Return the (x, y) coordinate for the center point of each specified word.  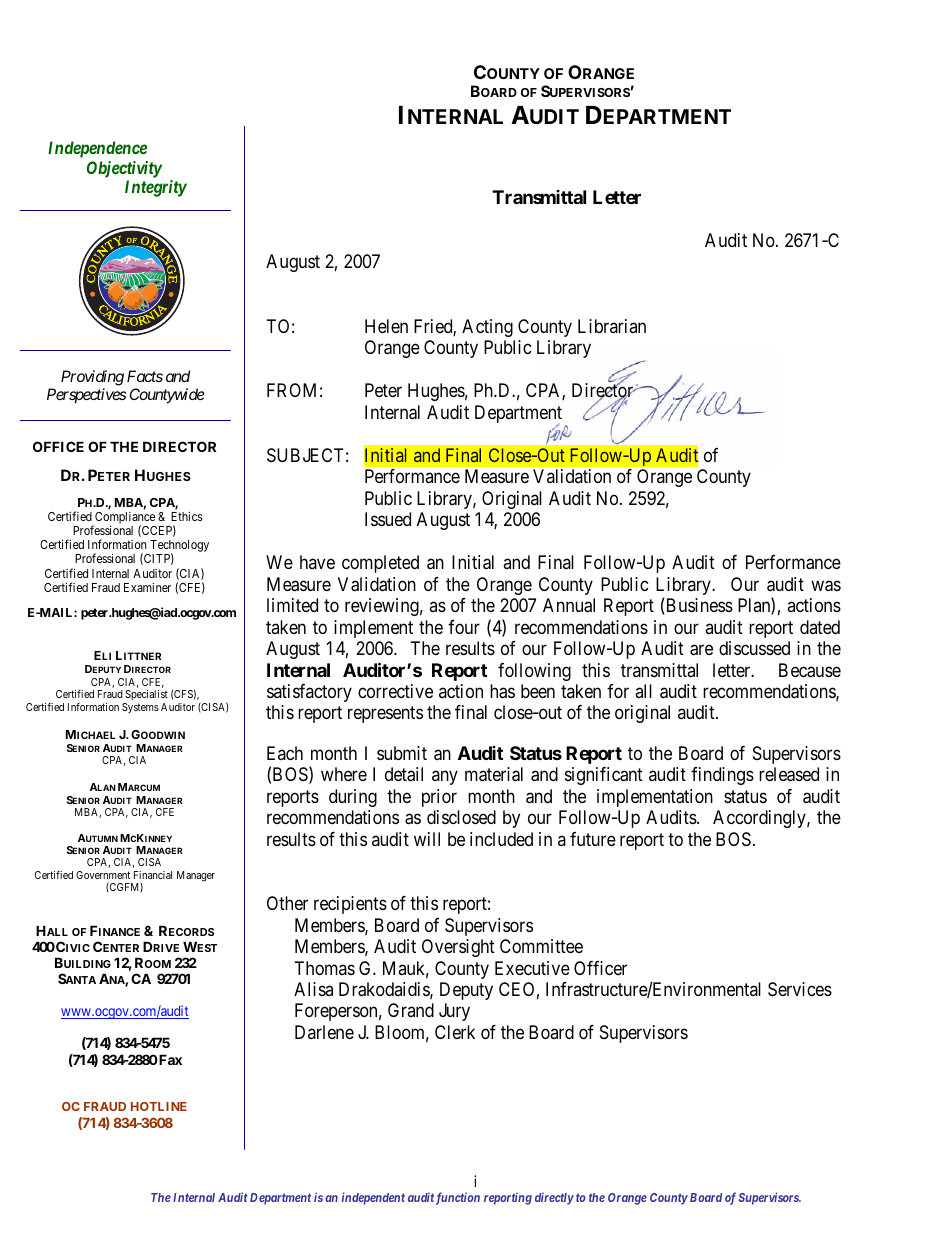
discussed (754, 648)
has (502, 691)
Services (800, 989)
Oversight (458, 948)
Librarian (612, 326)
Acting (487, 328)
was (826, 586)
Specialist (146, 695)
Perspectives (86, 395)
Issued (388, 519)
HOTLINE (159, 1106)
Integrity (156, 188)
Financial (153, 875)
